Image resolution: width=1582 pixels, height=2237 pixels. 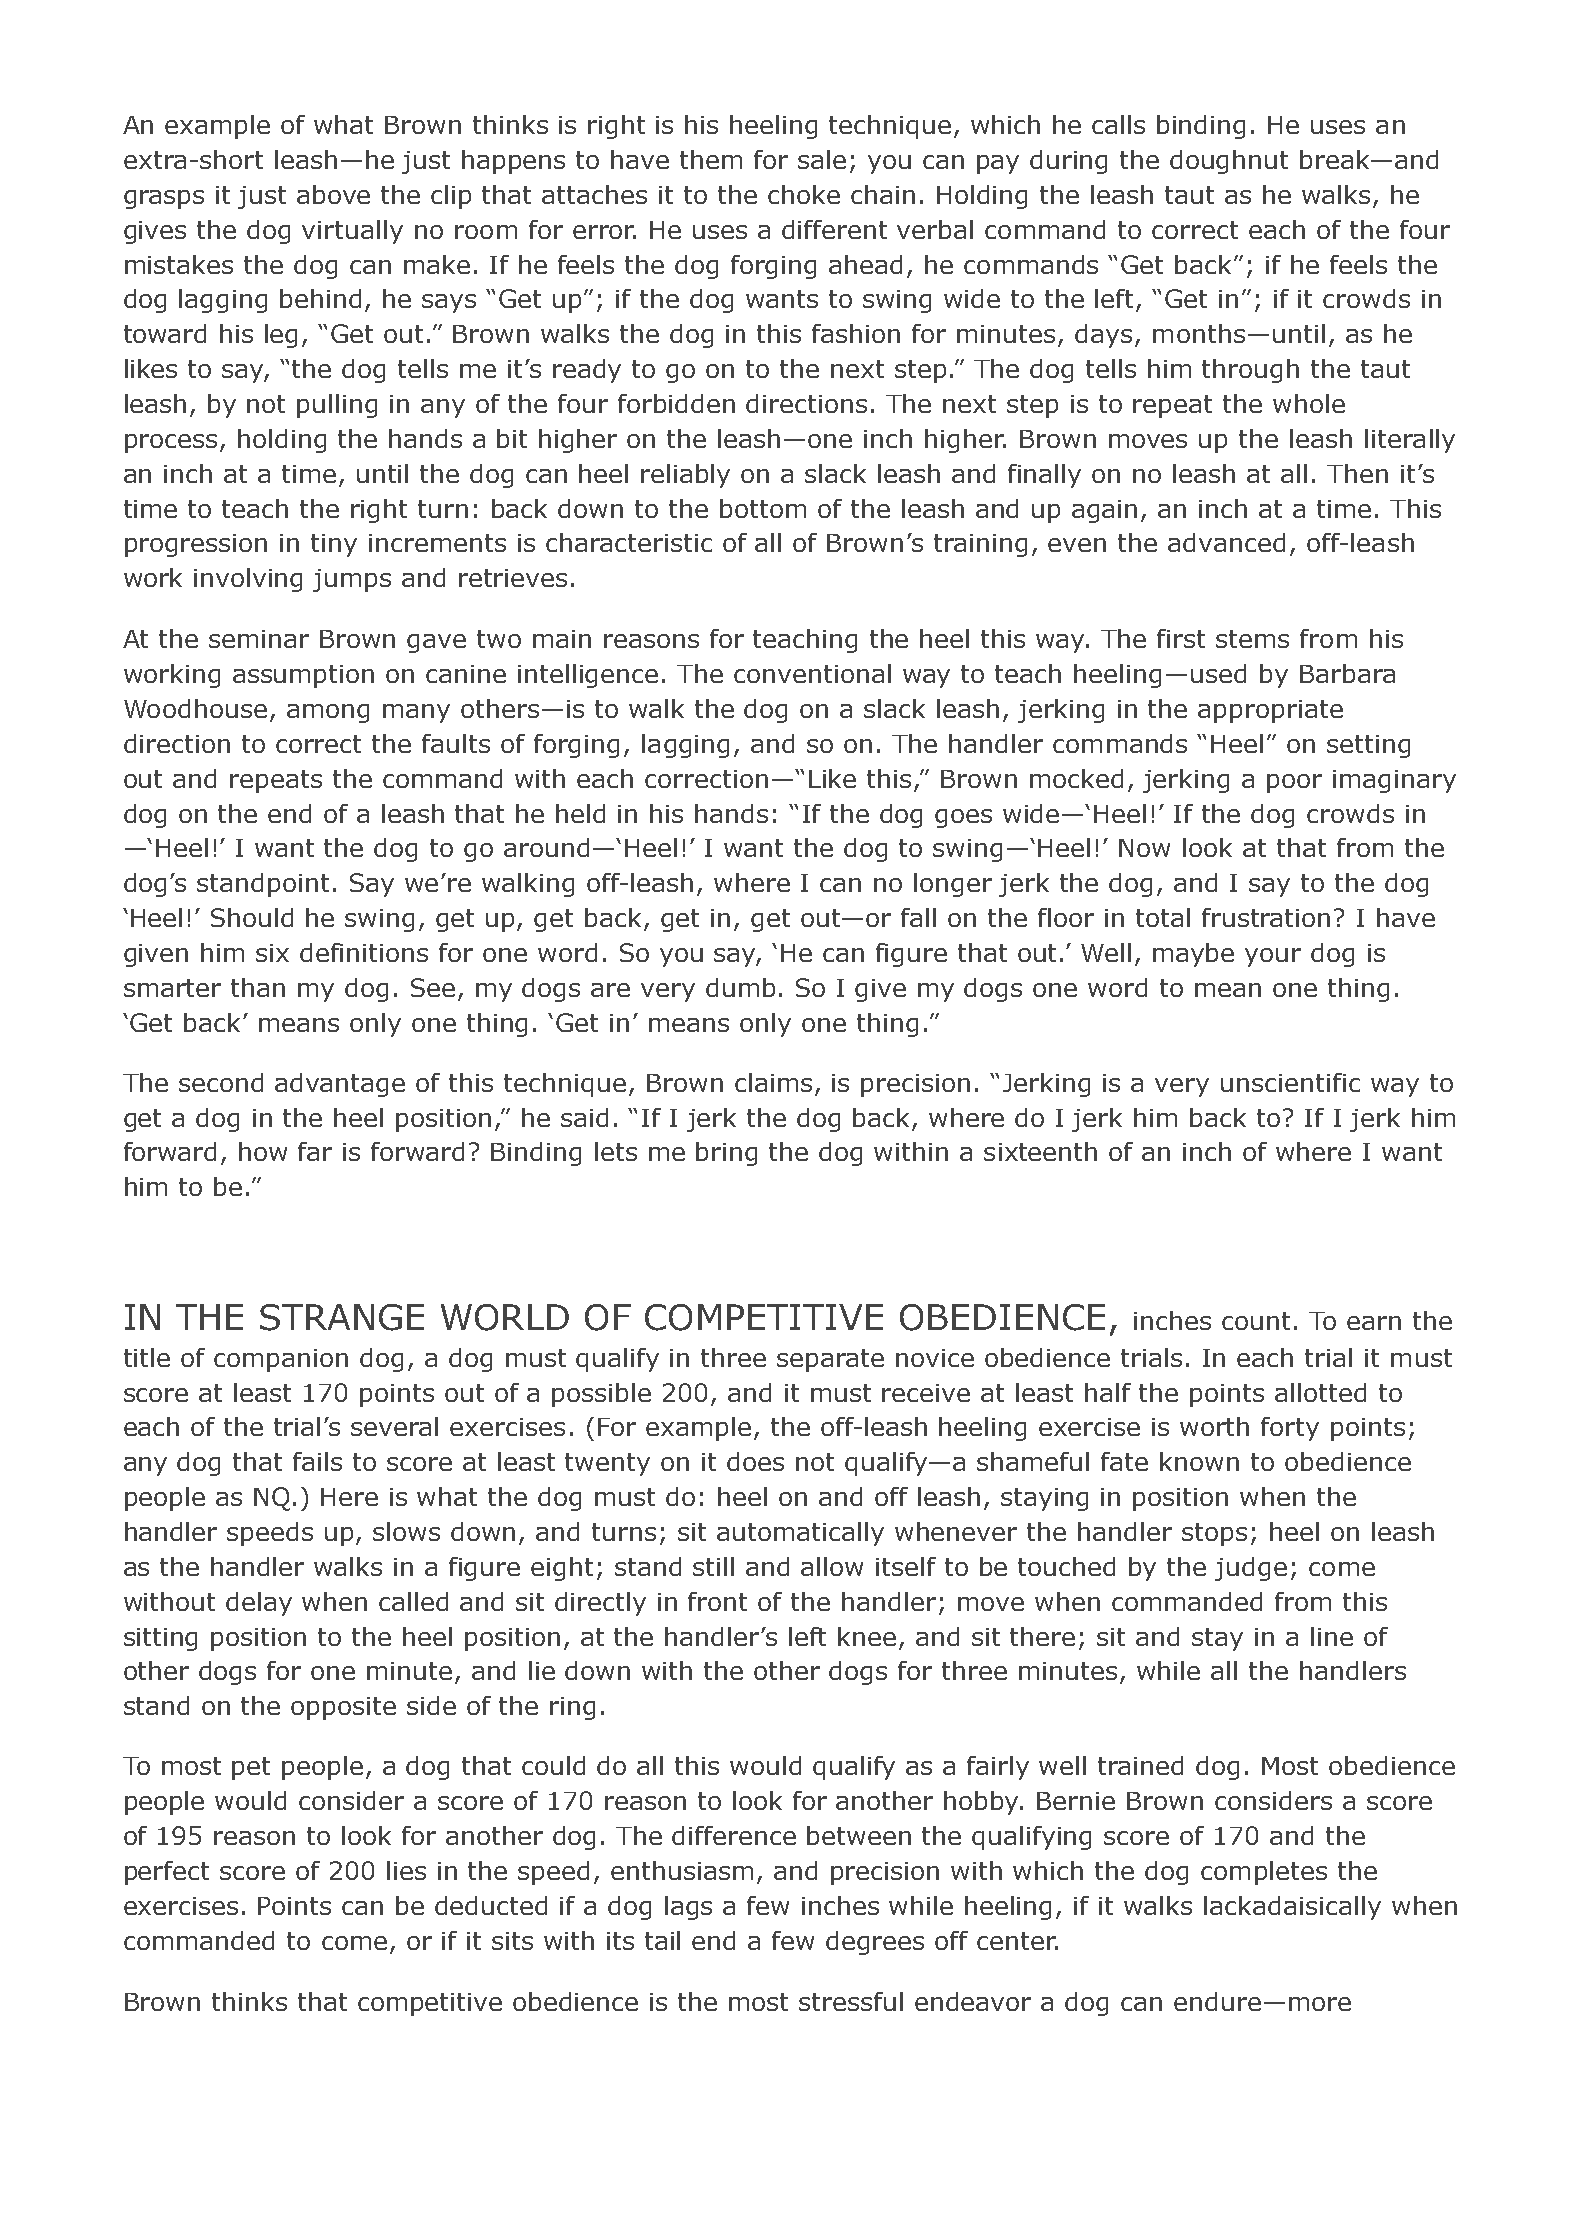 I want to click on stops, so click(x=1214, y=1534).
